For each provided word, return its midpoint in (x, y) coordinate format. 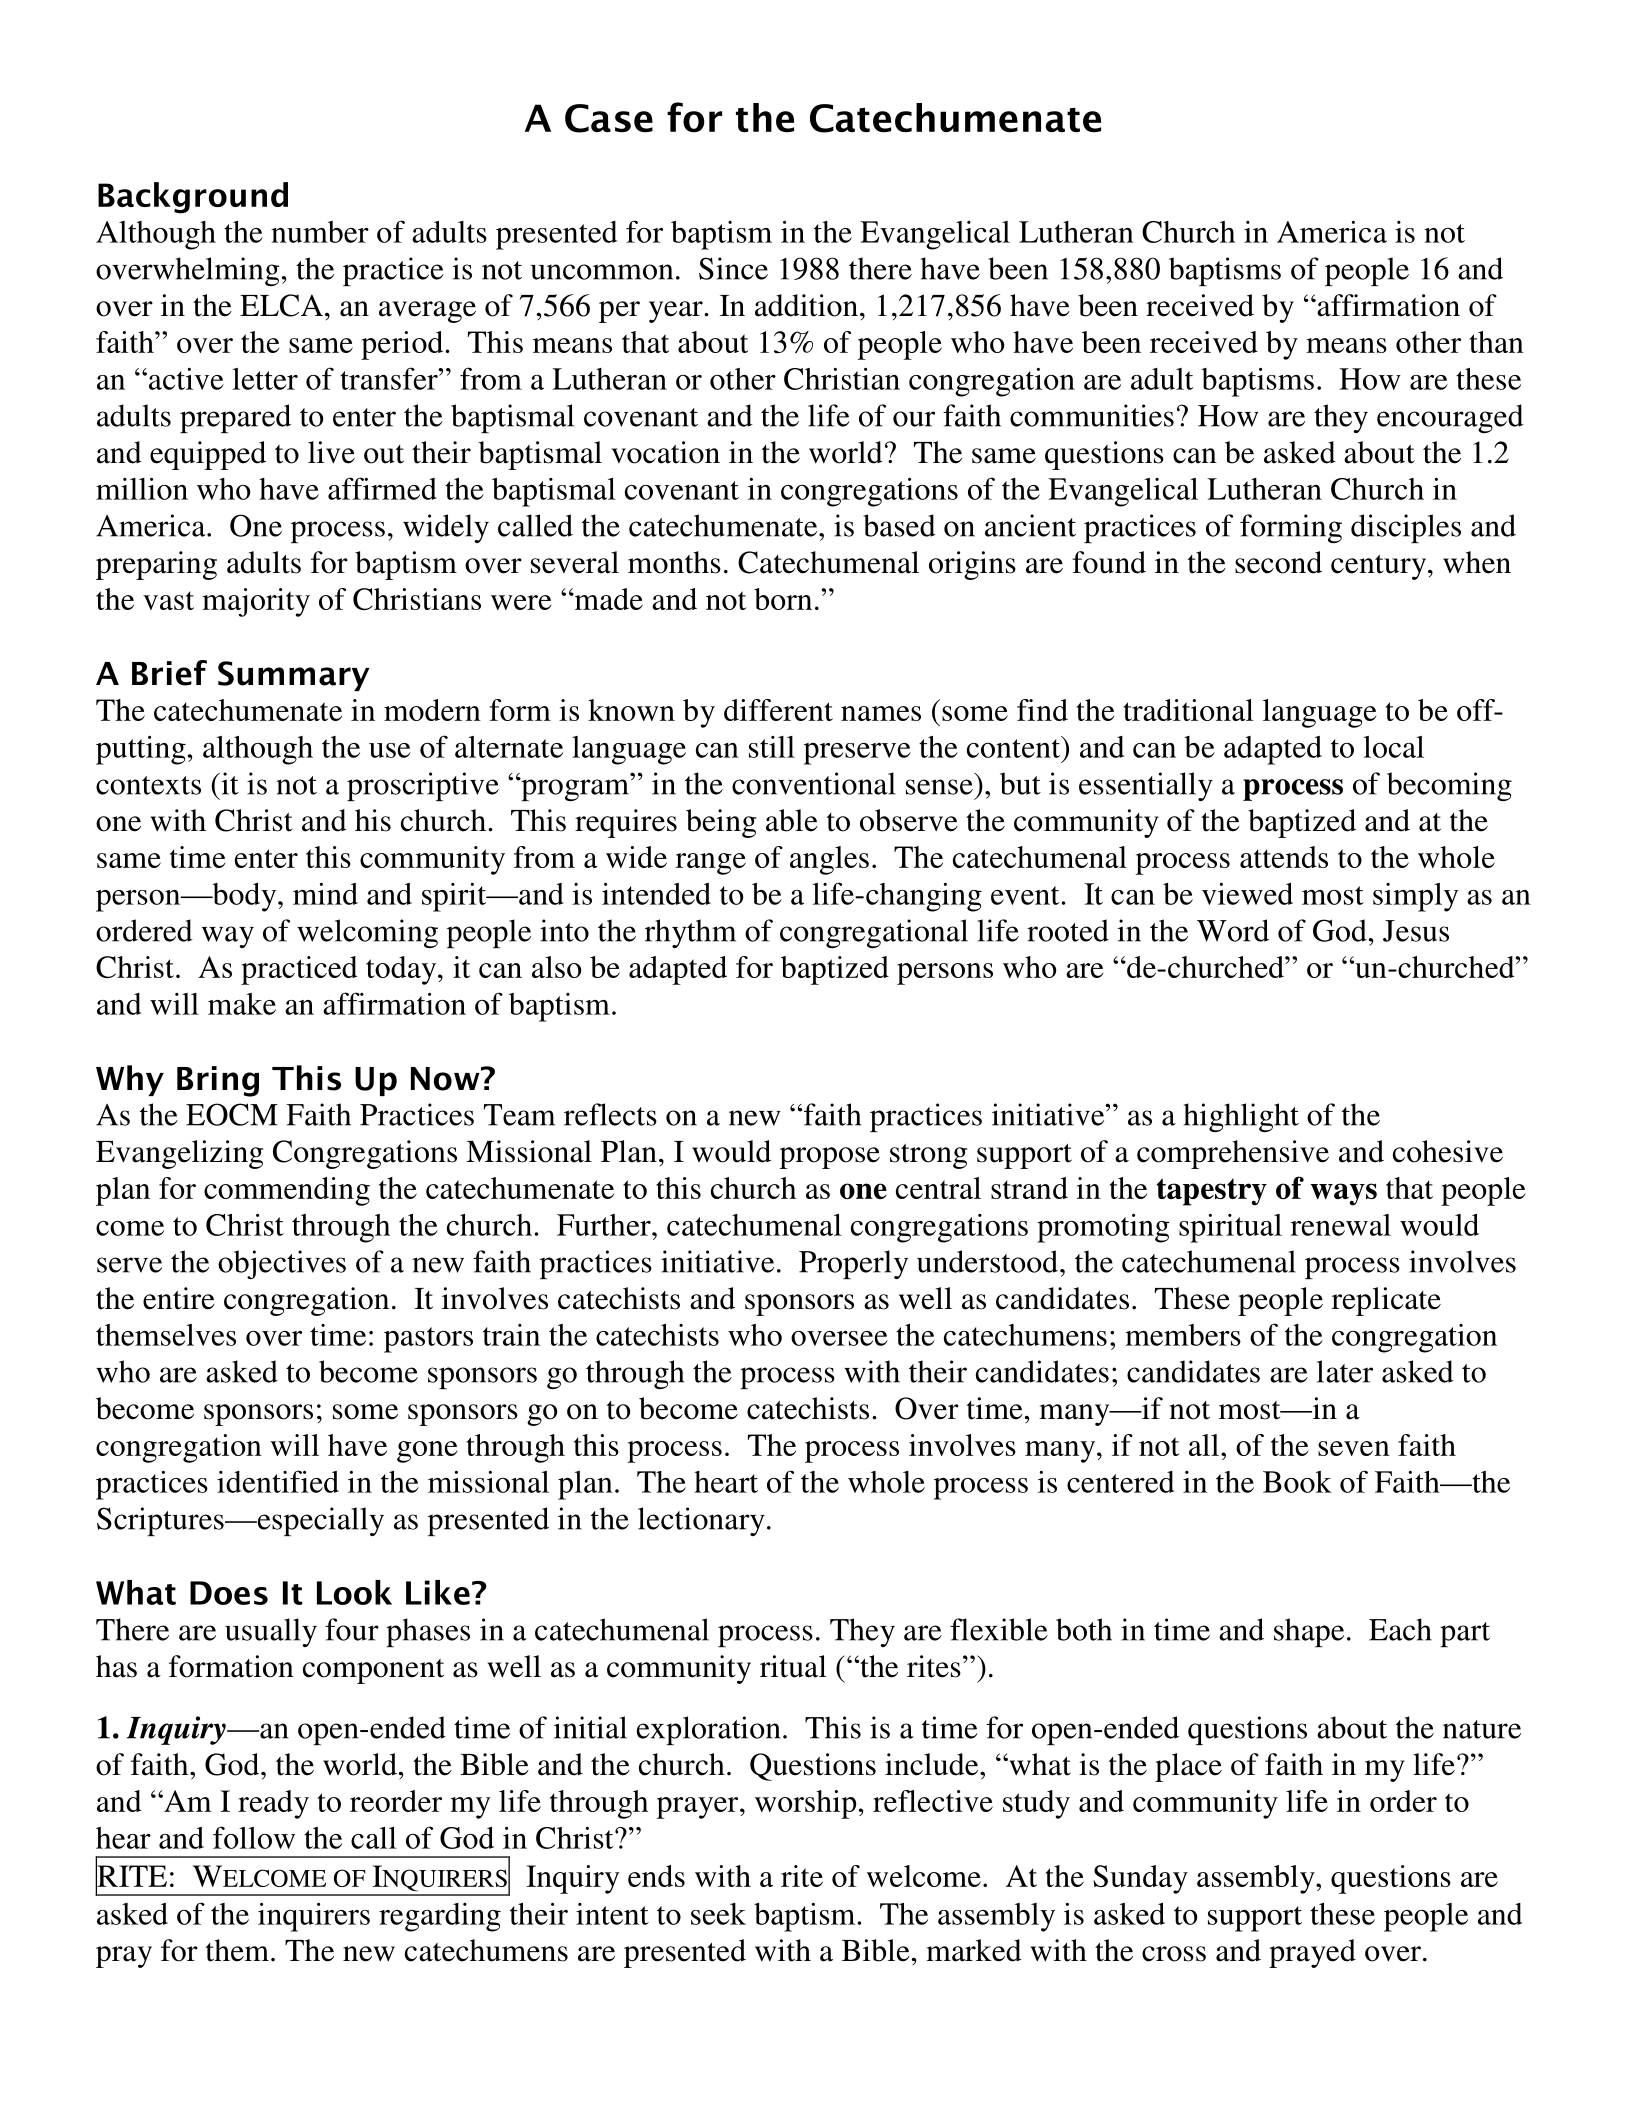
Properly (853, 1264)
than (1496, 342)
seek (718, 1914)
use (390, 750)
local (1393, 747)
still (772, 747)
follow (254, 1837)
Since (733, 268)
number (320, 232)
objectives (282, 1264)
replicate (1386, 1301)
